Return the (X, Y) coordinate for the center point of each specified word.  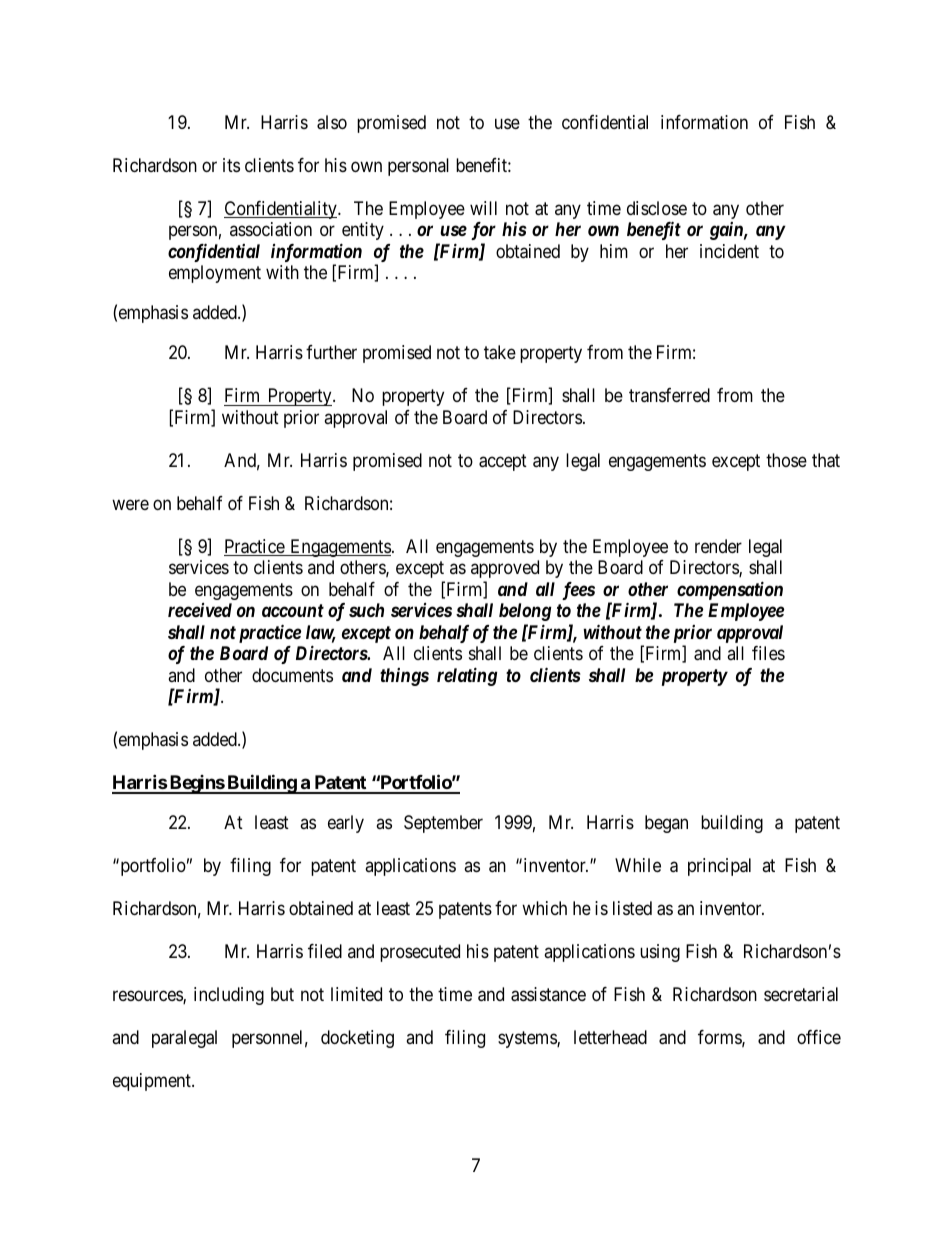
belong (525, 612)
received (200, 610)
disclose (657, 208)
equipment (153, 1082)
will (483, 208)
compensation (730, 590)
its (231, 165)
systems (528, 1039)
